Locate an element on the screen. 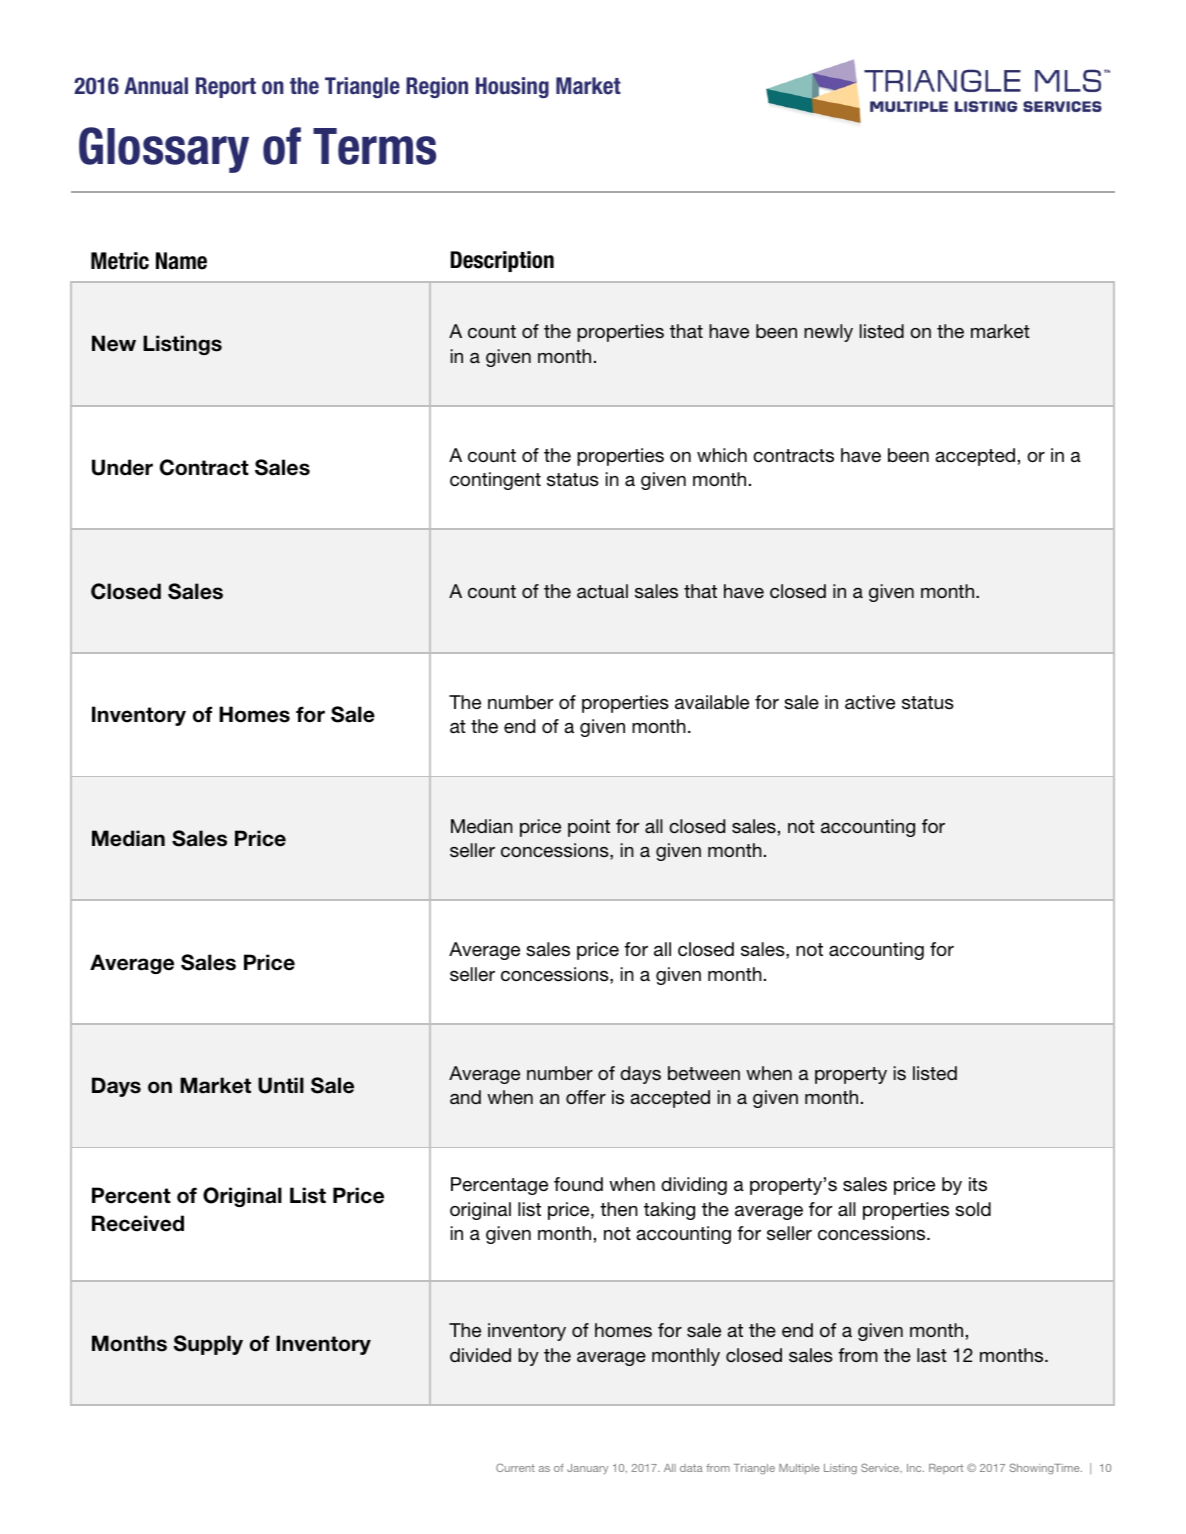  Glossary is located at coordinates (164, 150).
